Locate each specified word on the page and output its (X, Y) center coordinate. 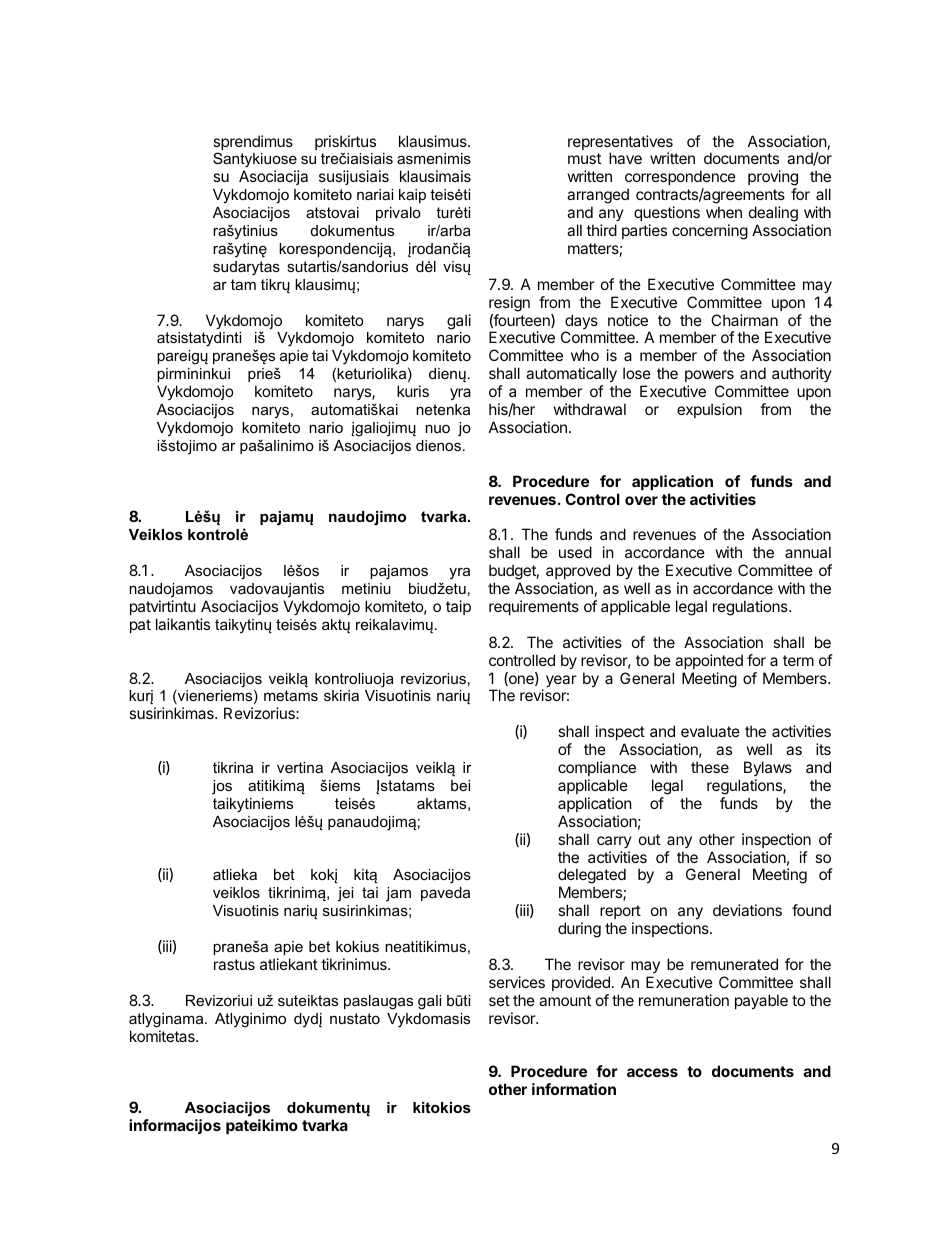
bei (460, 785)
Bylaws (768, 768)
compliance (597, 768)
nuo (437, 428)
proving (773, 179)
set (499, 1000)
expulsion (709, 410)
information (574, 1089)
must (584, 158)
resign (509, 304)
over (641, 500)
